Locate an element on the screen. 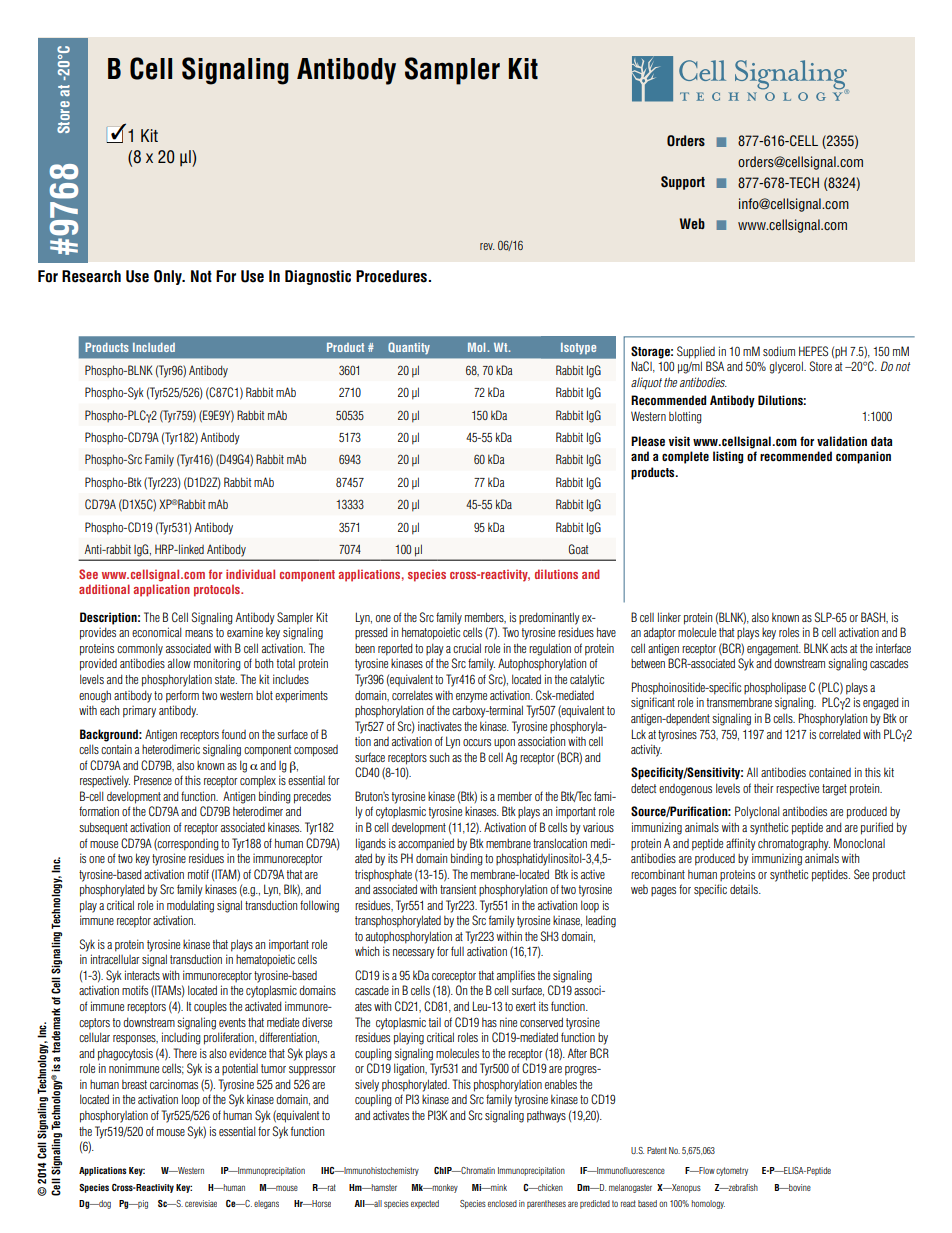 This screenshot has height=1233, width=952. Support is located at coordinates (683, 183).
